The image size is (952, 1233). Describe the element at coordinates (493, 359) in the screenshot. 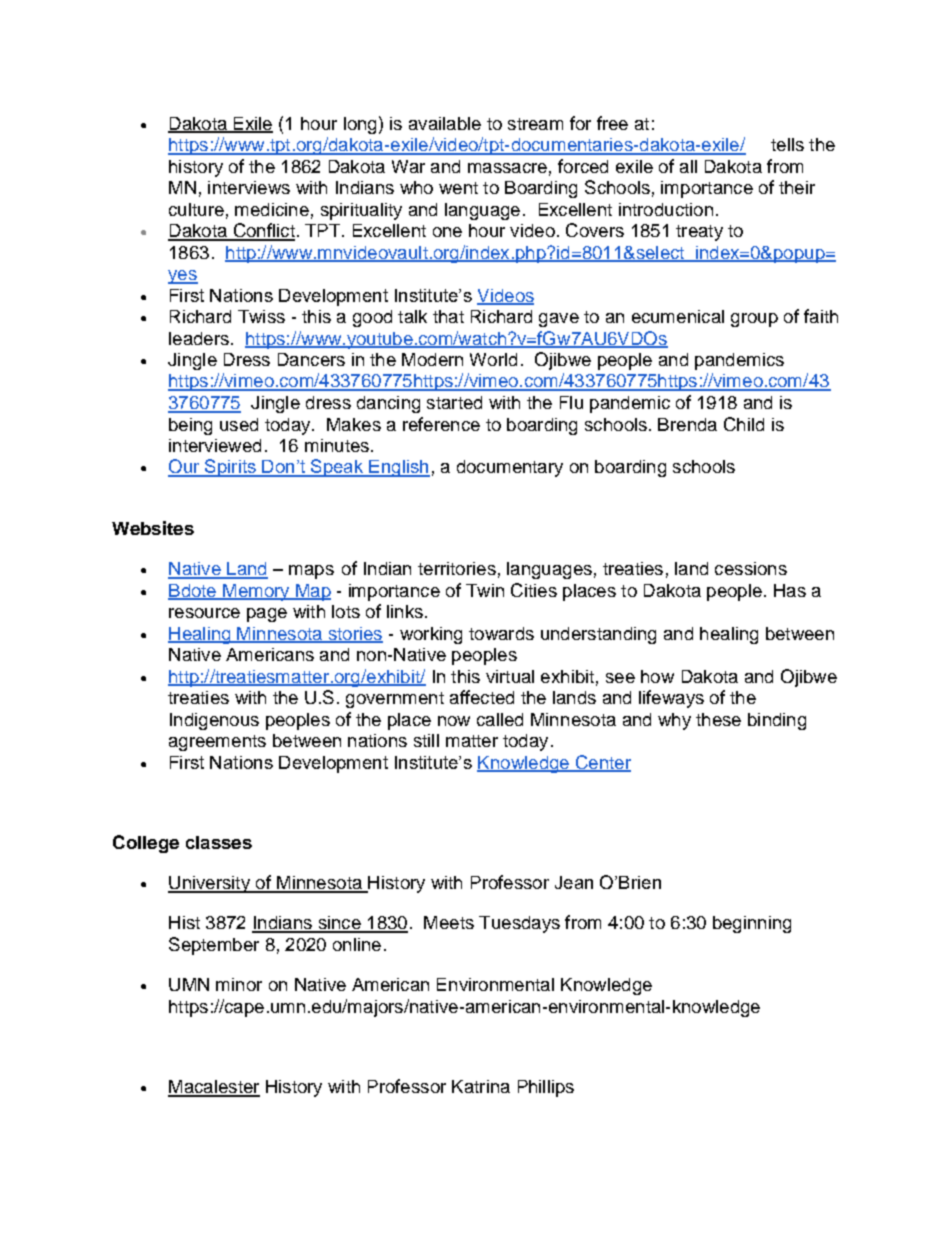

I see `World` at that location.
